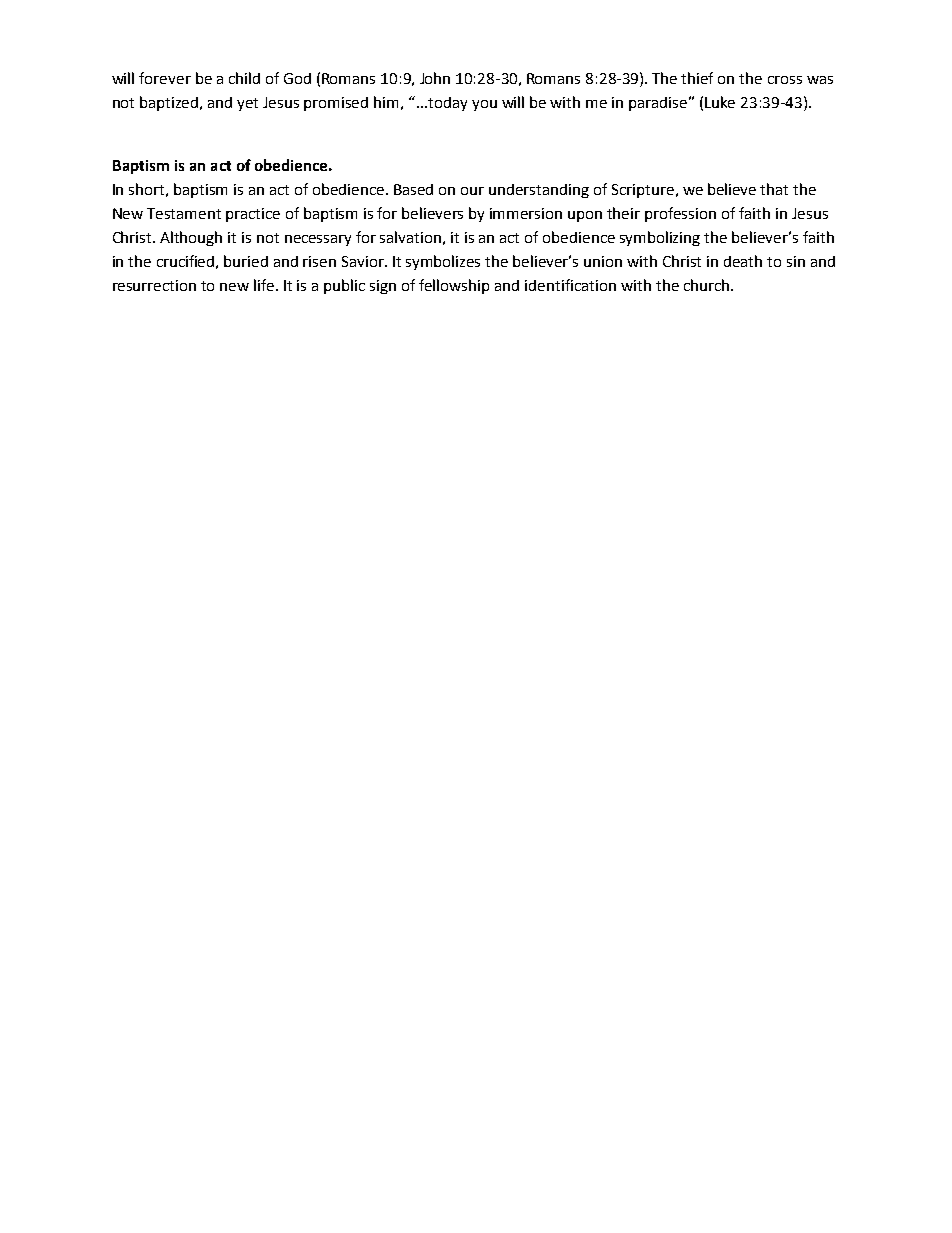  I want to click on John, so click(435, 78).
